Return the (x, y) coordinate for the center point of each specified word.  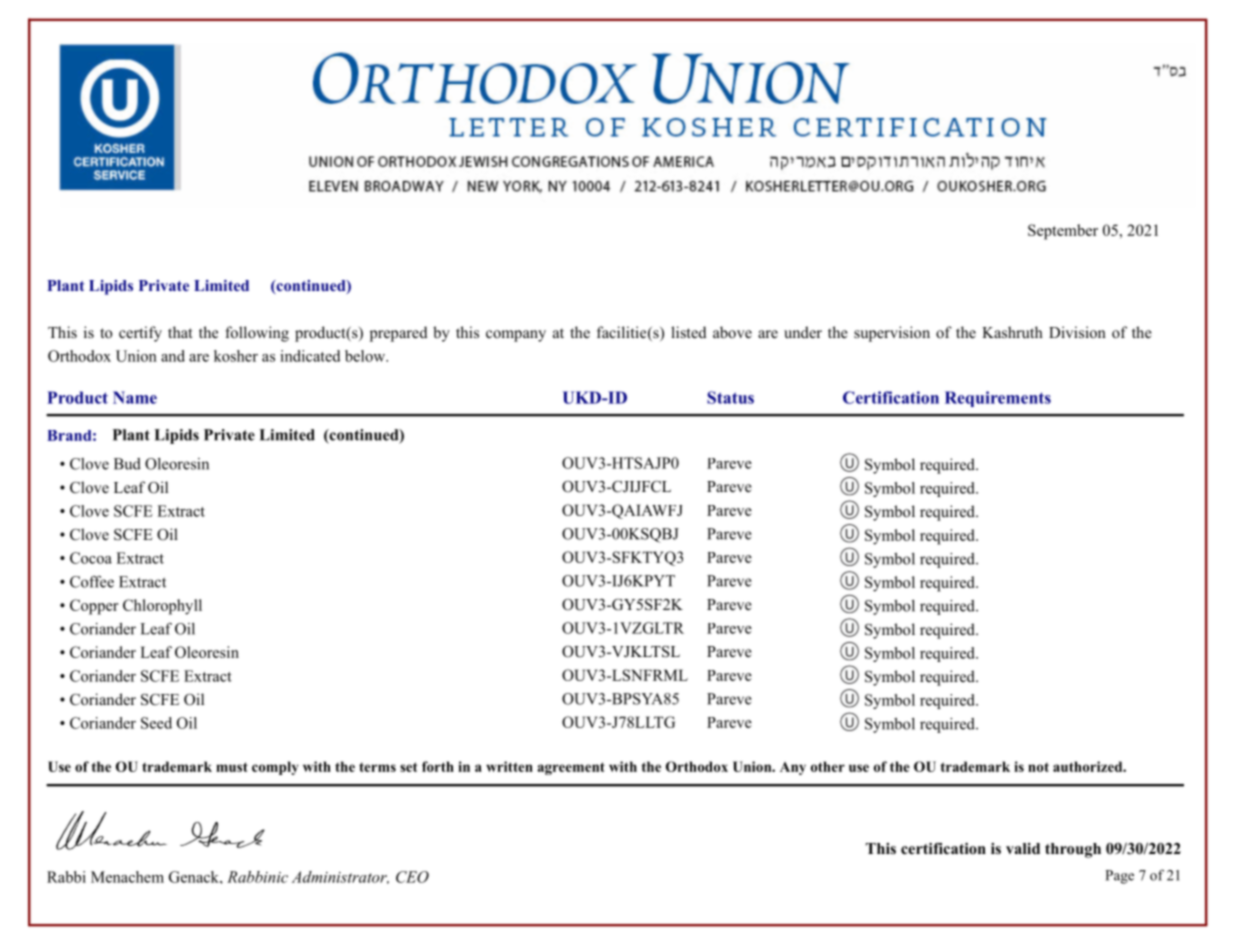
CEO (412, 877)
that (180, 332)
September (1063, 232)
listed (688, 332)
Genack (195, 877)
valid (1023, 848)
